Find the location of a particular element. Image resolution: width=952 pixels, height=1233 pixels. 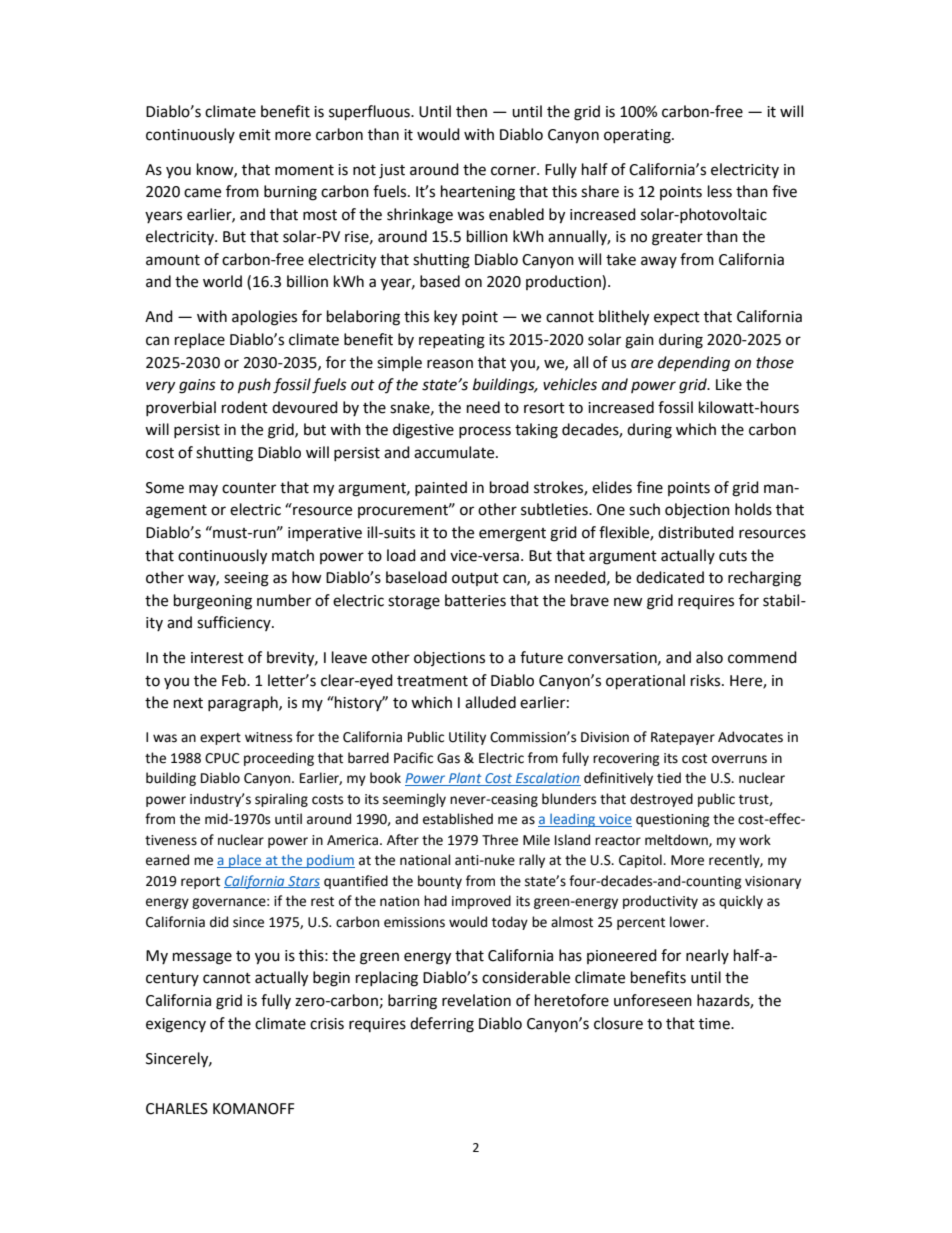

meltdown is located at coordinates (677, 840).
